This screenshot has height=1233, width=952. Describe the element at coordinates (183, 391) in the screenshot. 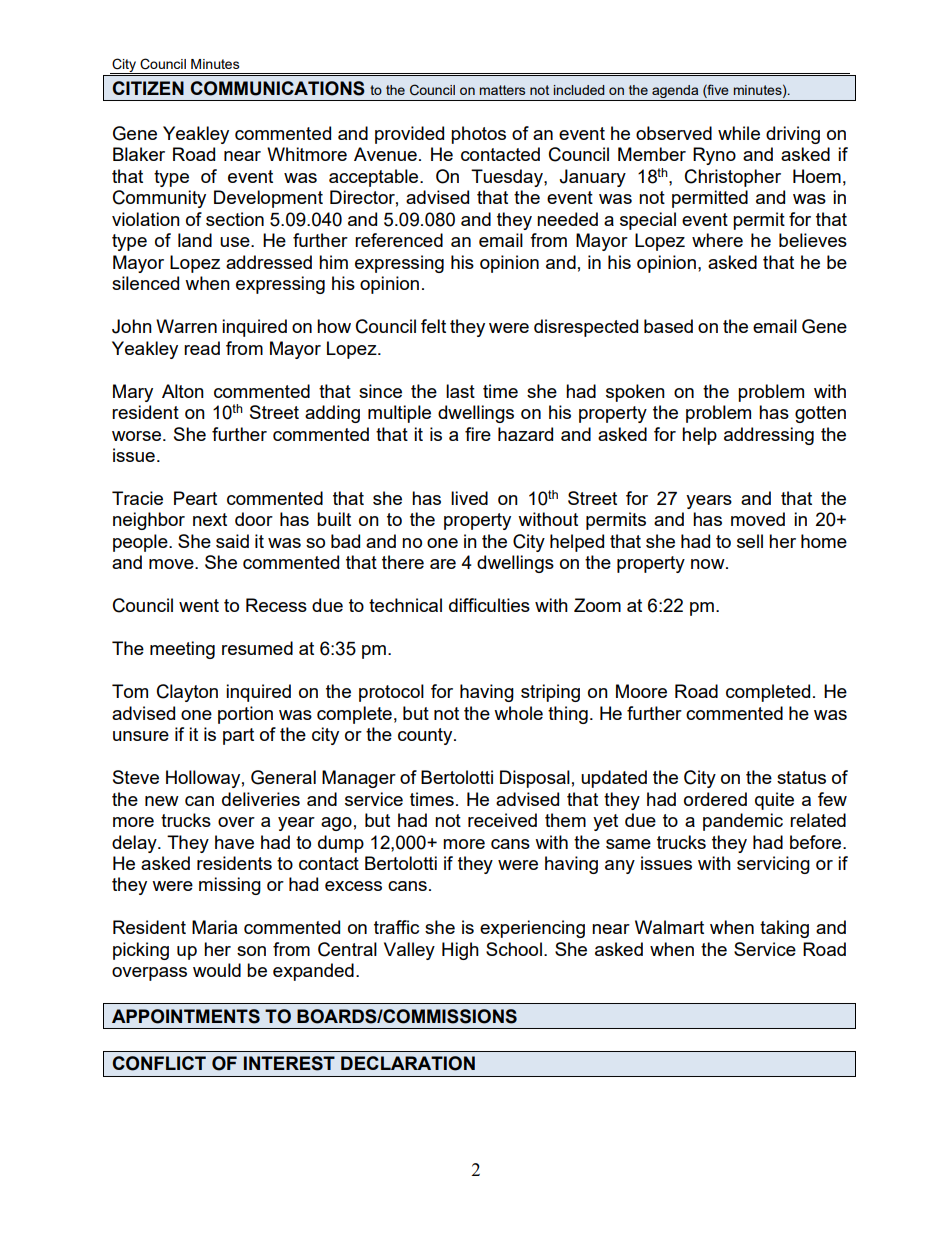

I see `Alton` at that location.
